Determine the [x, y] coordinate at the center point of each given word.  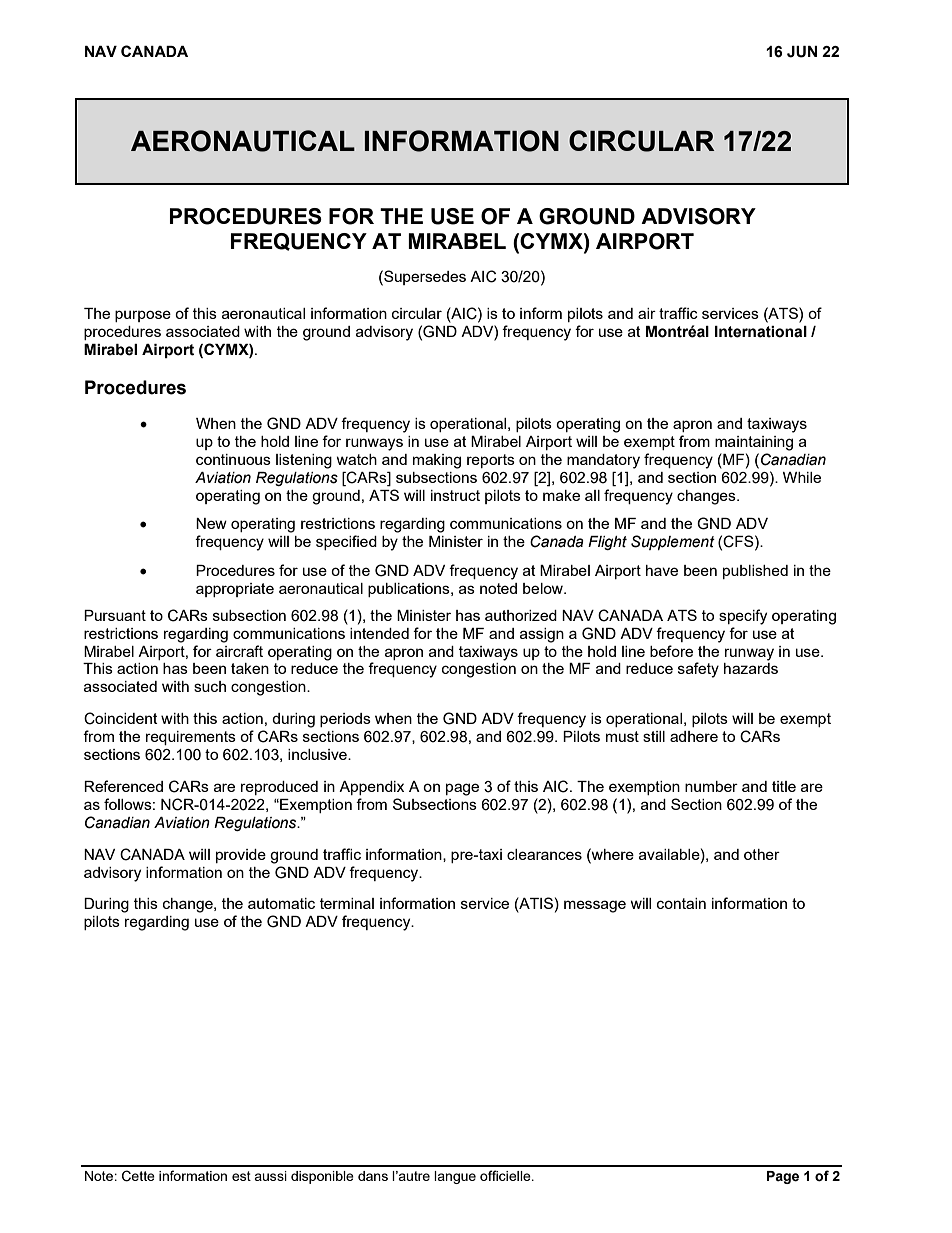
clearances [544, 854]
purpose [143, 316]
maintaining [754, 443]
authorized [521, 615]
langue [455, 1177]
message [595, 906]
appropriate [235, 590]
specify [743, 617]
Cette [138, 1176]
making [437, 461]
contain [681, 903]
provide [241, 856]
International [761, 332]
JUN [802, 52]
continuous [233, 459]
